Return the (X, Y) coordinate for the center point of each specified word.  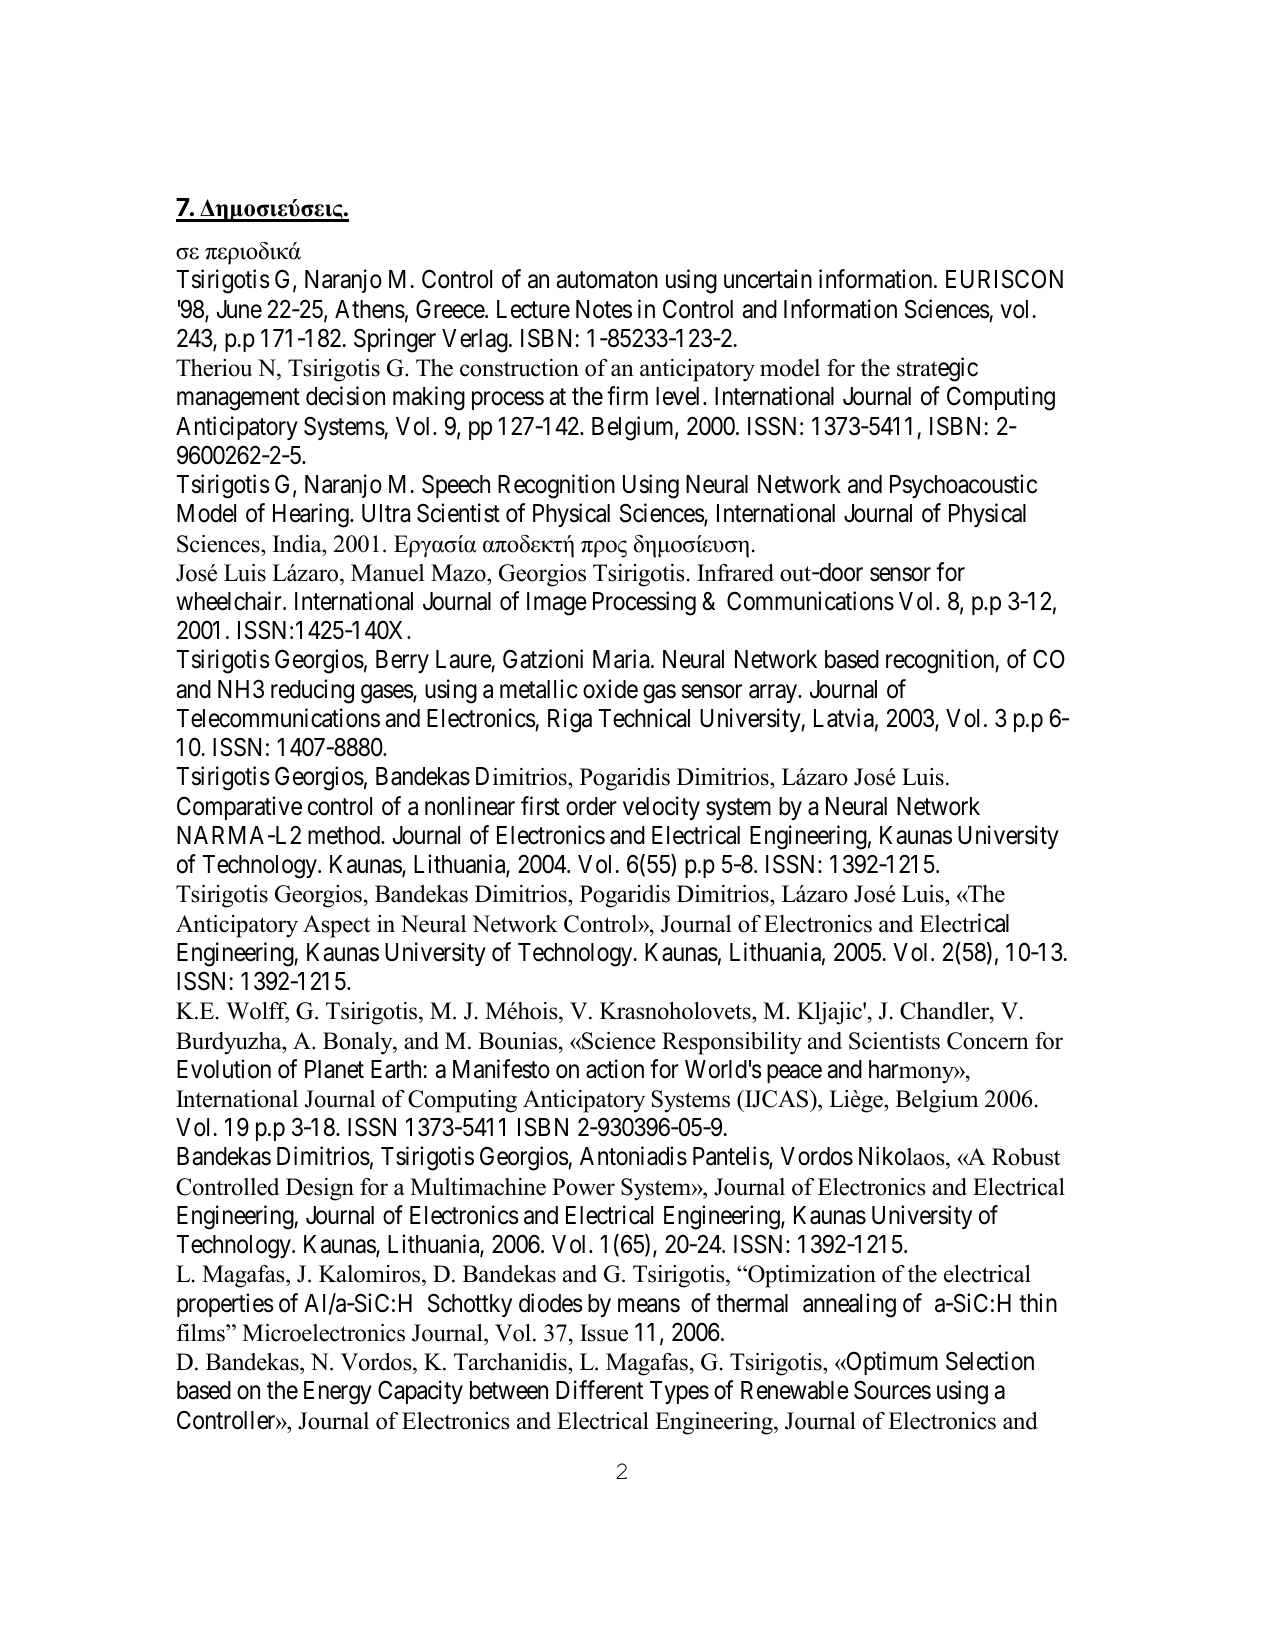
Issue (604, 1333)
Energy (338, 1393)
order (591, 806)
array (774, 693)
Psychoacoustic (963, 486)
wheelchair (230, 601)
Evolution (224, 1069)
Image (557, 604)
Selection (990, 1361)
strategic (937, 369)
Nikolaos (903, 1157)
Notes (604, 309)
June (239, 309)
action (615, 1069)
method (345, 835)
